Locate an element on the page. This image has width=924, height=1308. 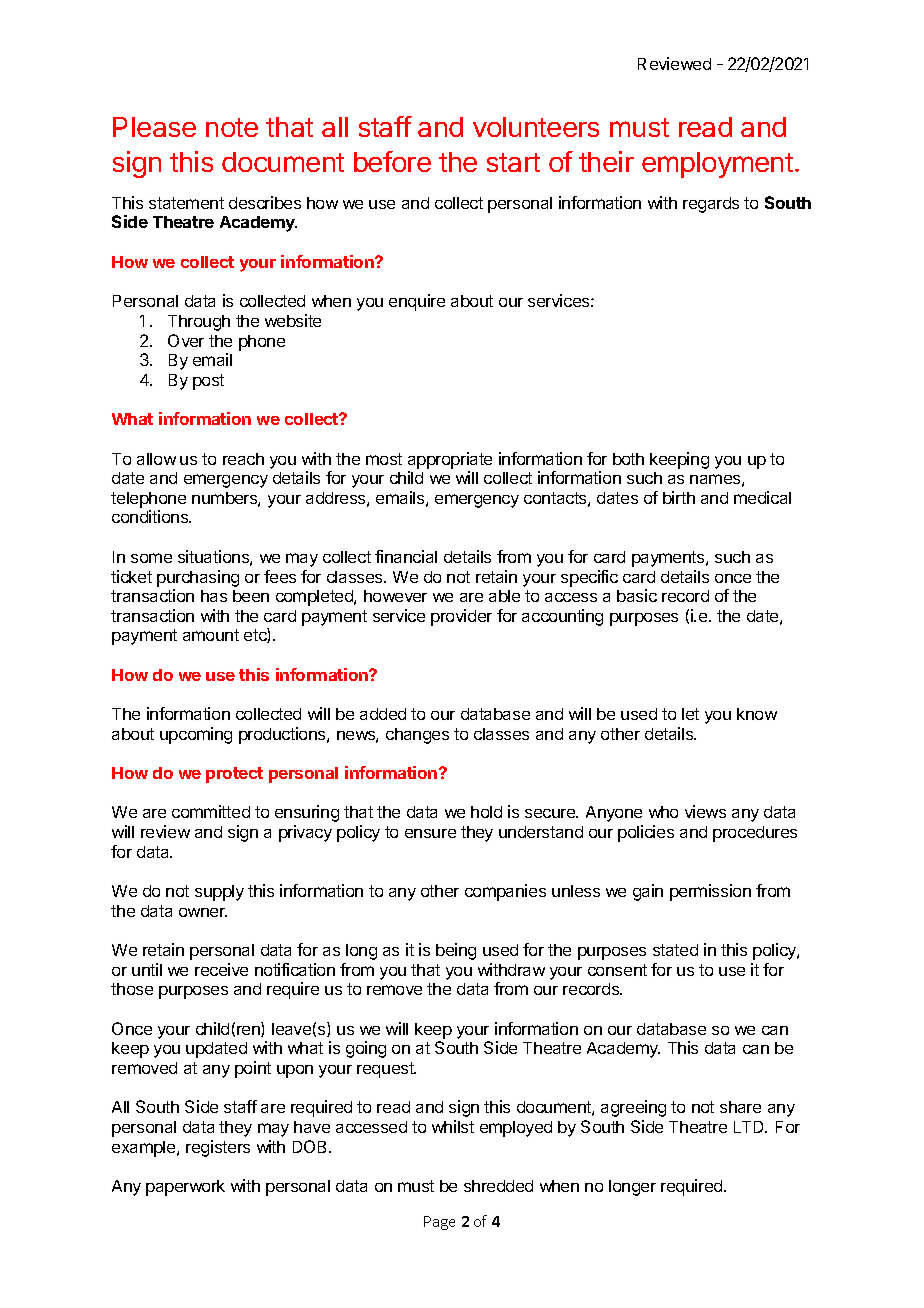
amount is located at coordinates (211, 635).
